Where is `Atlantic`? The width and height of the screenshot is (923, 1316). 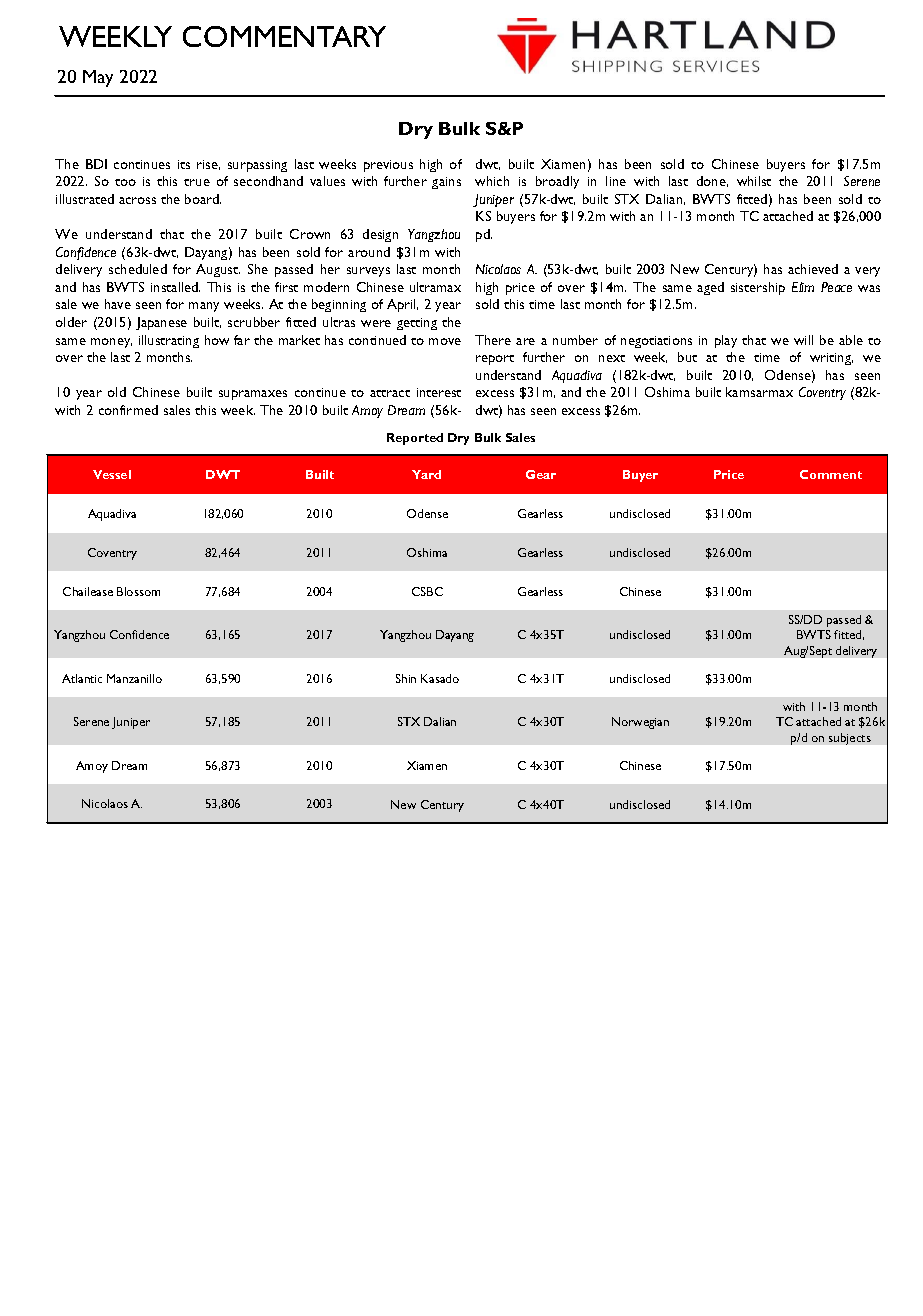 Atlantic is located at coordinates (82, 678).
